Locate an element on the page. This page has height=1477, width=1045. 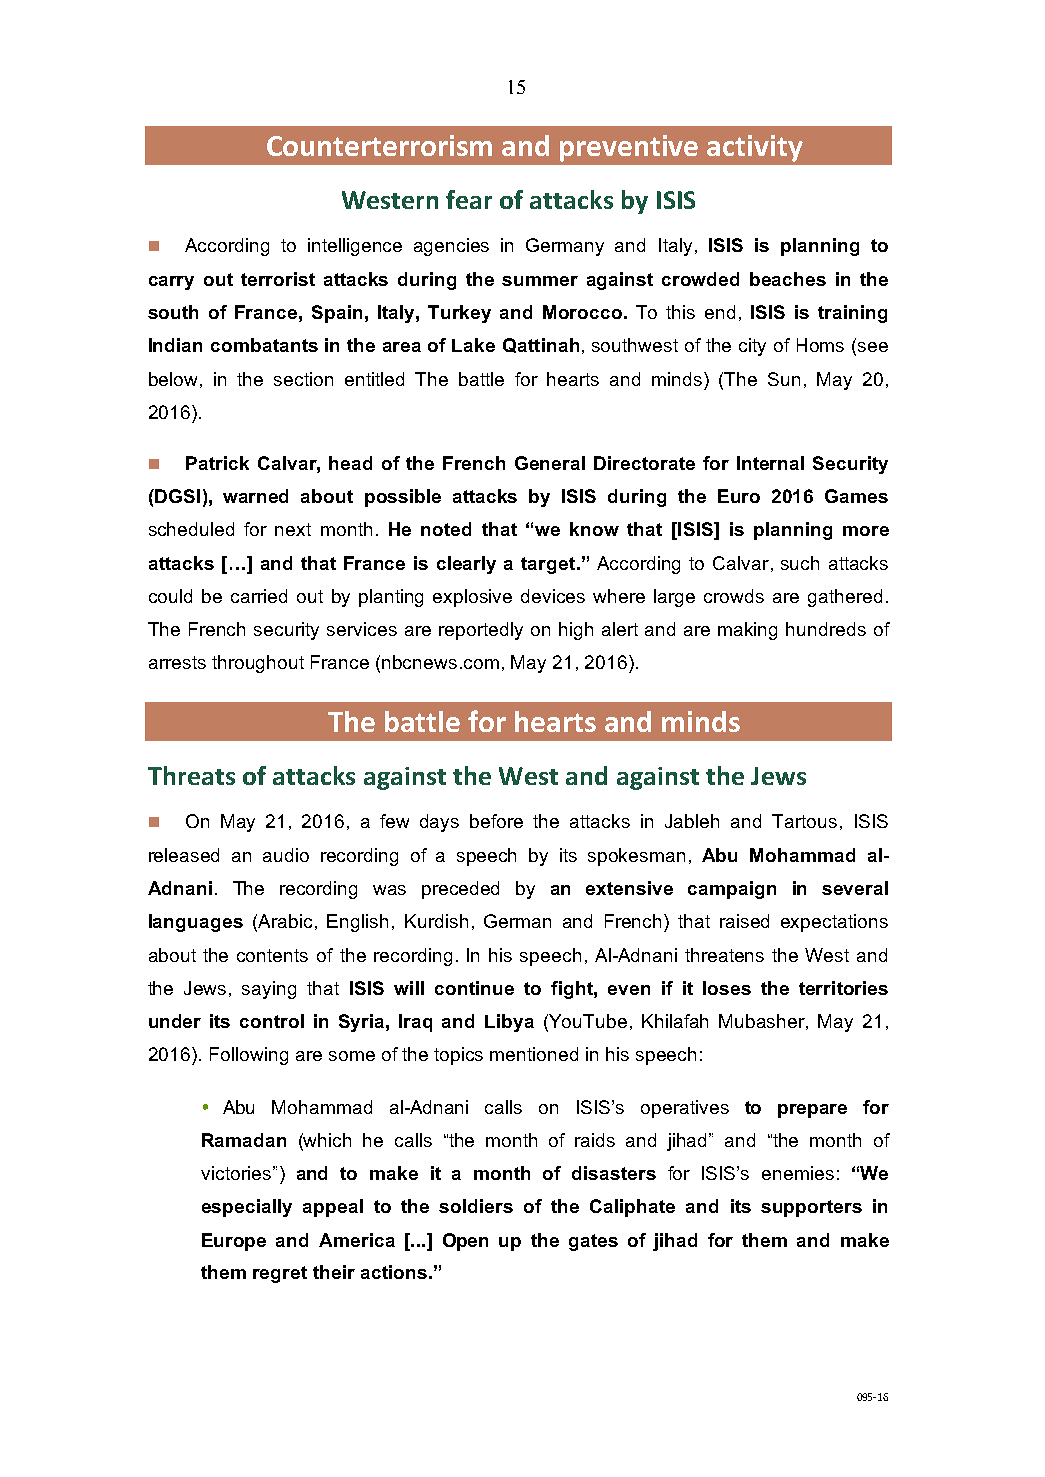
activity is located at coordinates (755, 148).
